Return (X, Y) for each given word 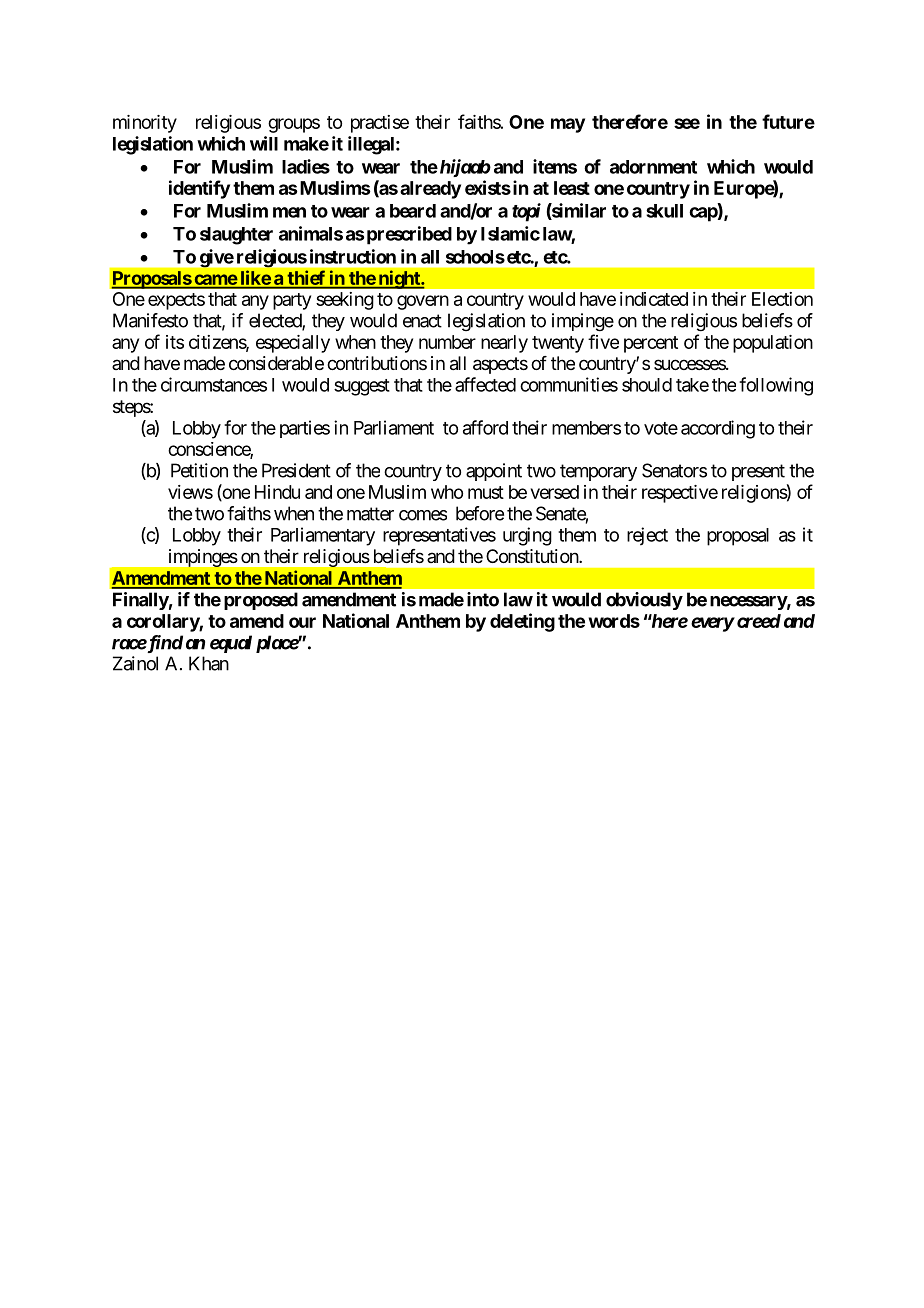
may (568, 125)
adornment (653, 167)
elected (276, 321)
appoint (494, 472)
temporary (598, 472)
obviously (644, 601)
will (264, 143)
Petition (199, 470)
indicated (654, 299)
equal (231, 644)
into (483, 599)
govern (423, 302)
